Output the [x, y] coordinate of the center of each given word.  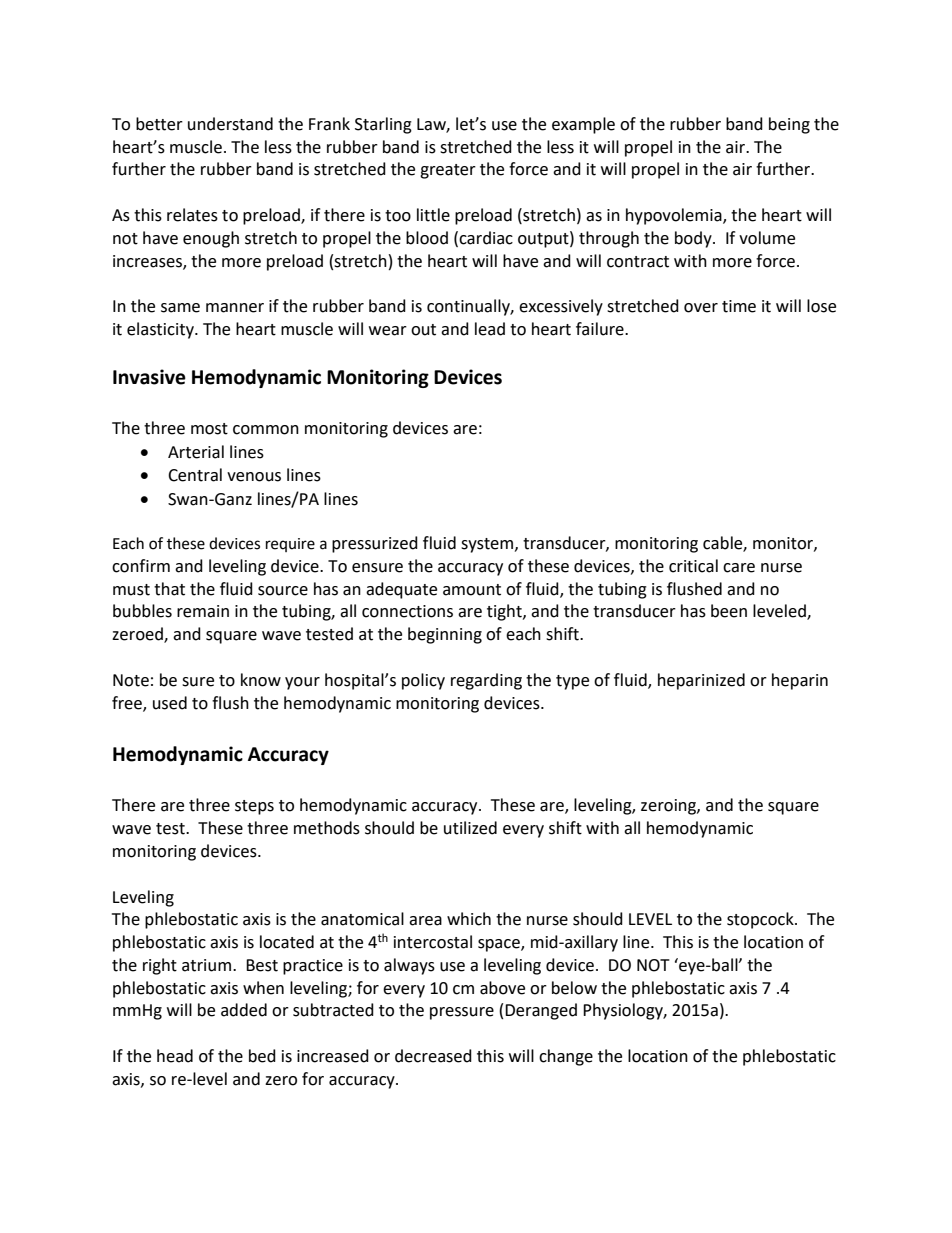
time [739, 306]
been [729, 611]
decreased [433, 1056]
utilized [470, 828]
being [789, 125]
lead [490, 329]
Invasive [149, 377]
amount [472, 590]
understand [230, 124]
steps [254, 807]
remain [203, 611]
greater [448, 171]
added [244, 1010]
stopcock [761, 920]
